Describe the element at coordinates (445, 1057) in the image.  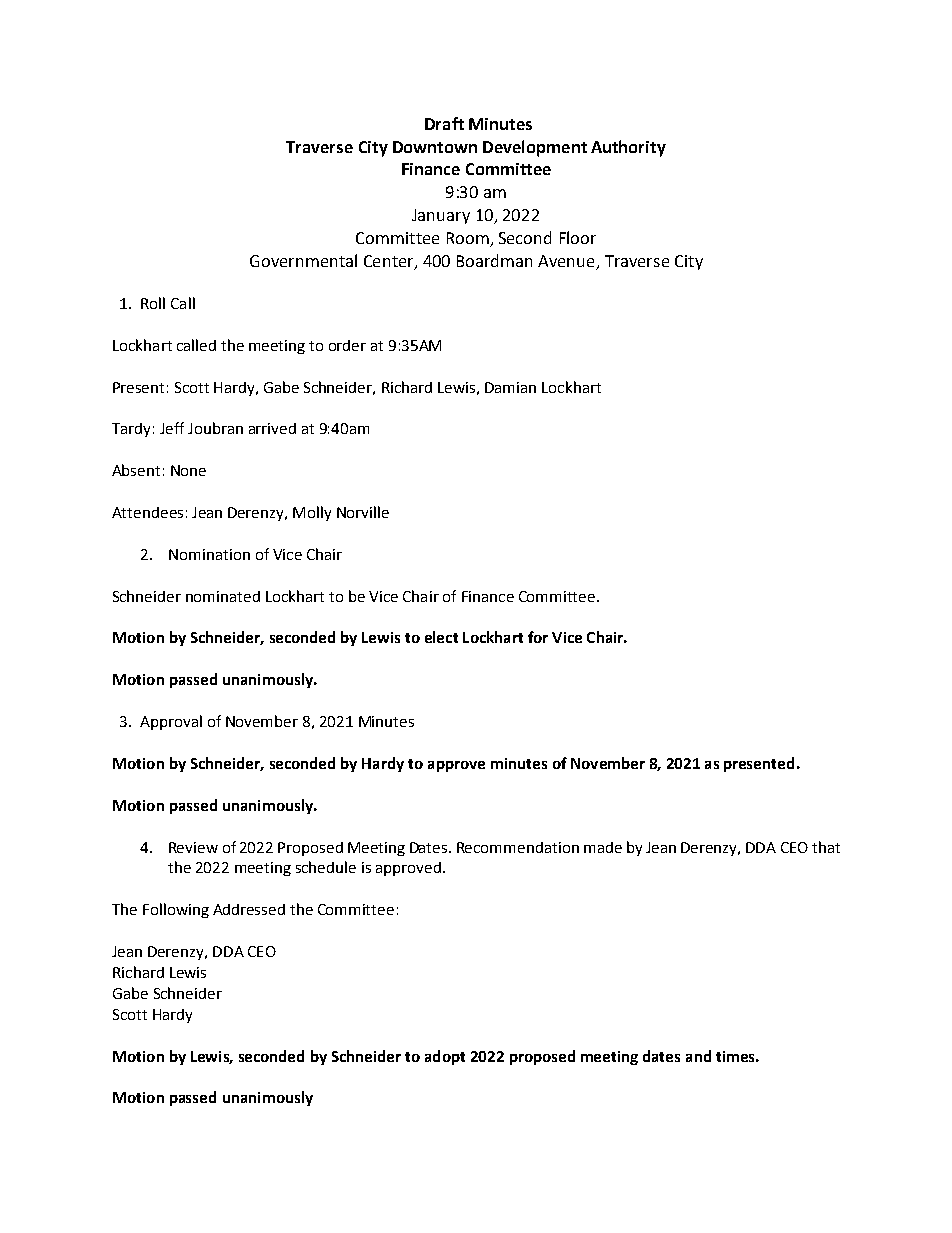
I see `adopt` at that location.
